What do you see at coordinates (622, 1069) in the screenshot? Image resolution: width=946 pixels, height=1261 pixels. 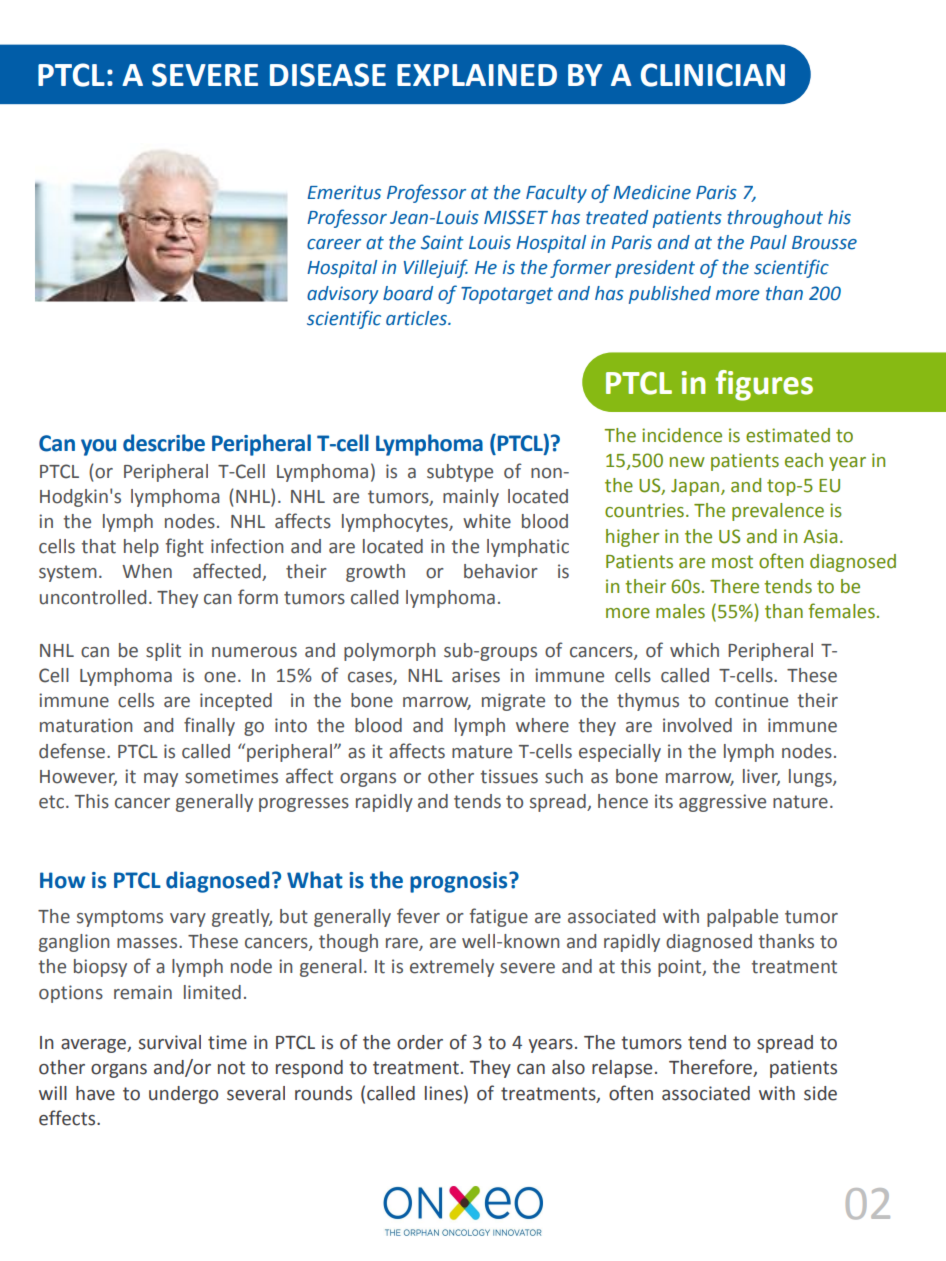 I see `relapse` at bounding box center [622, 1069].
